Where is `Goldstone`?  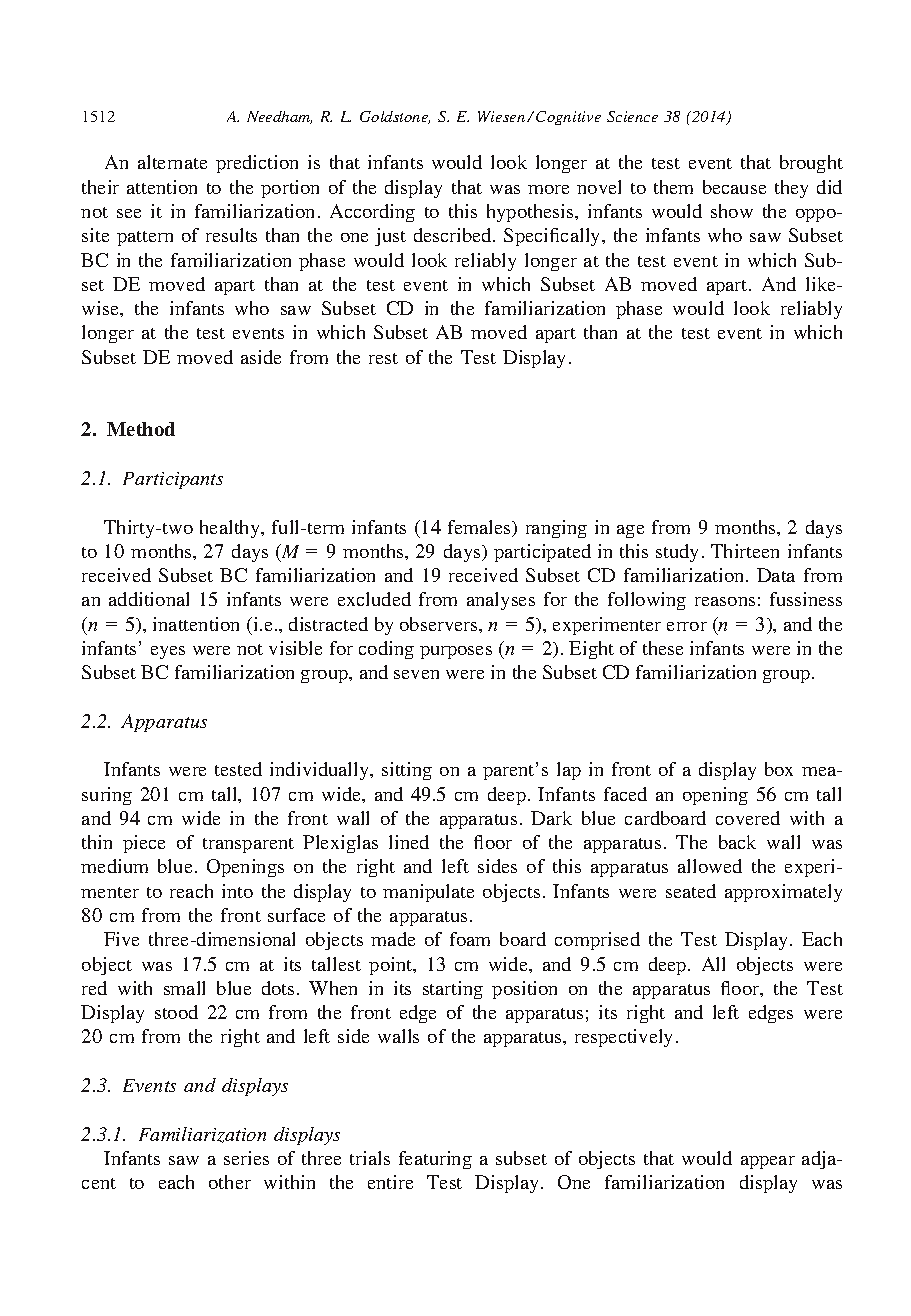
Goldstone is located at coordinates (395, 117).
